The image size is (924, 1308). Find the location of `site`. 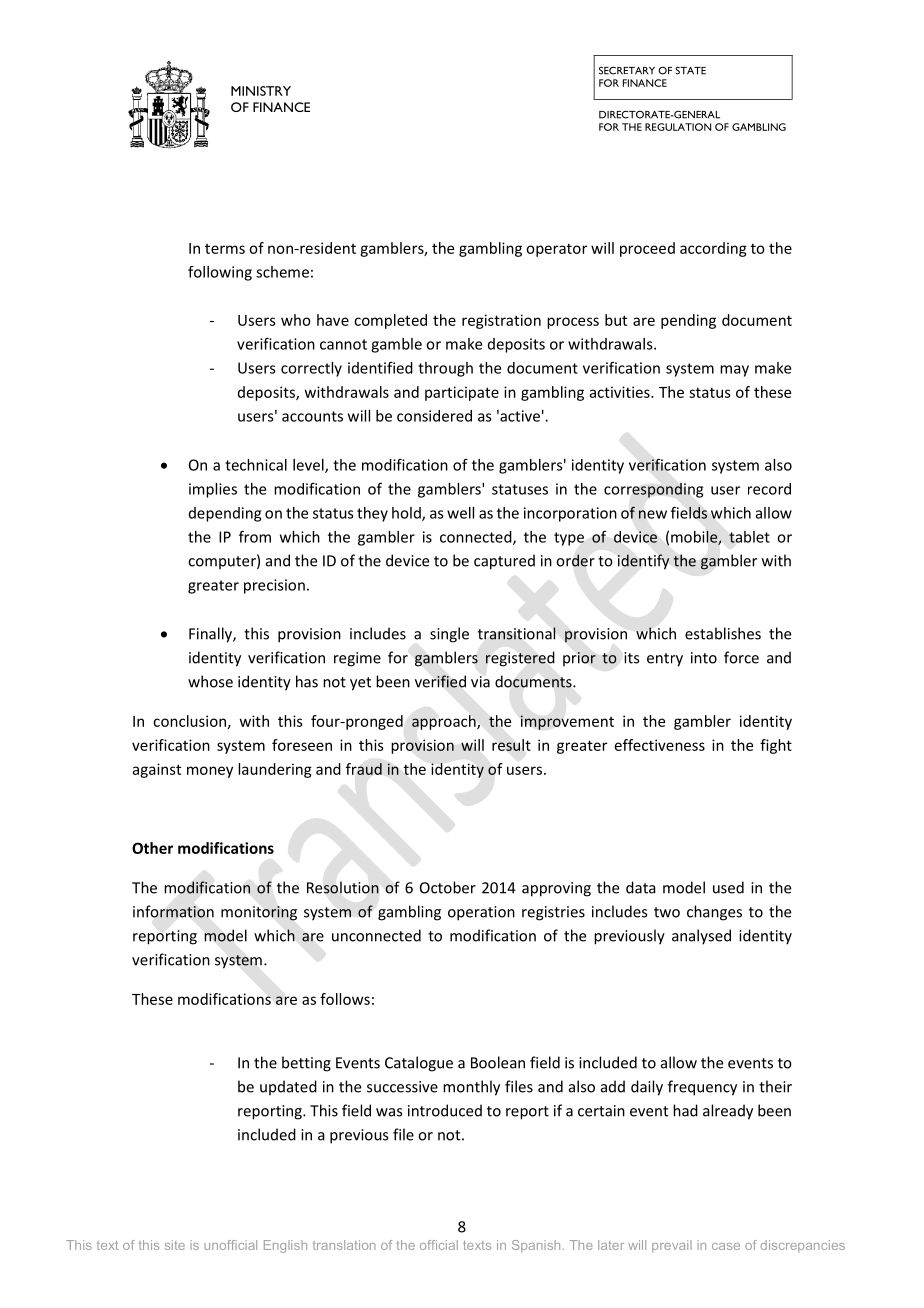

site is located at coordinates (175, 1245).
